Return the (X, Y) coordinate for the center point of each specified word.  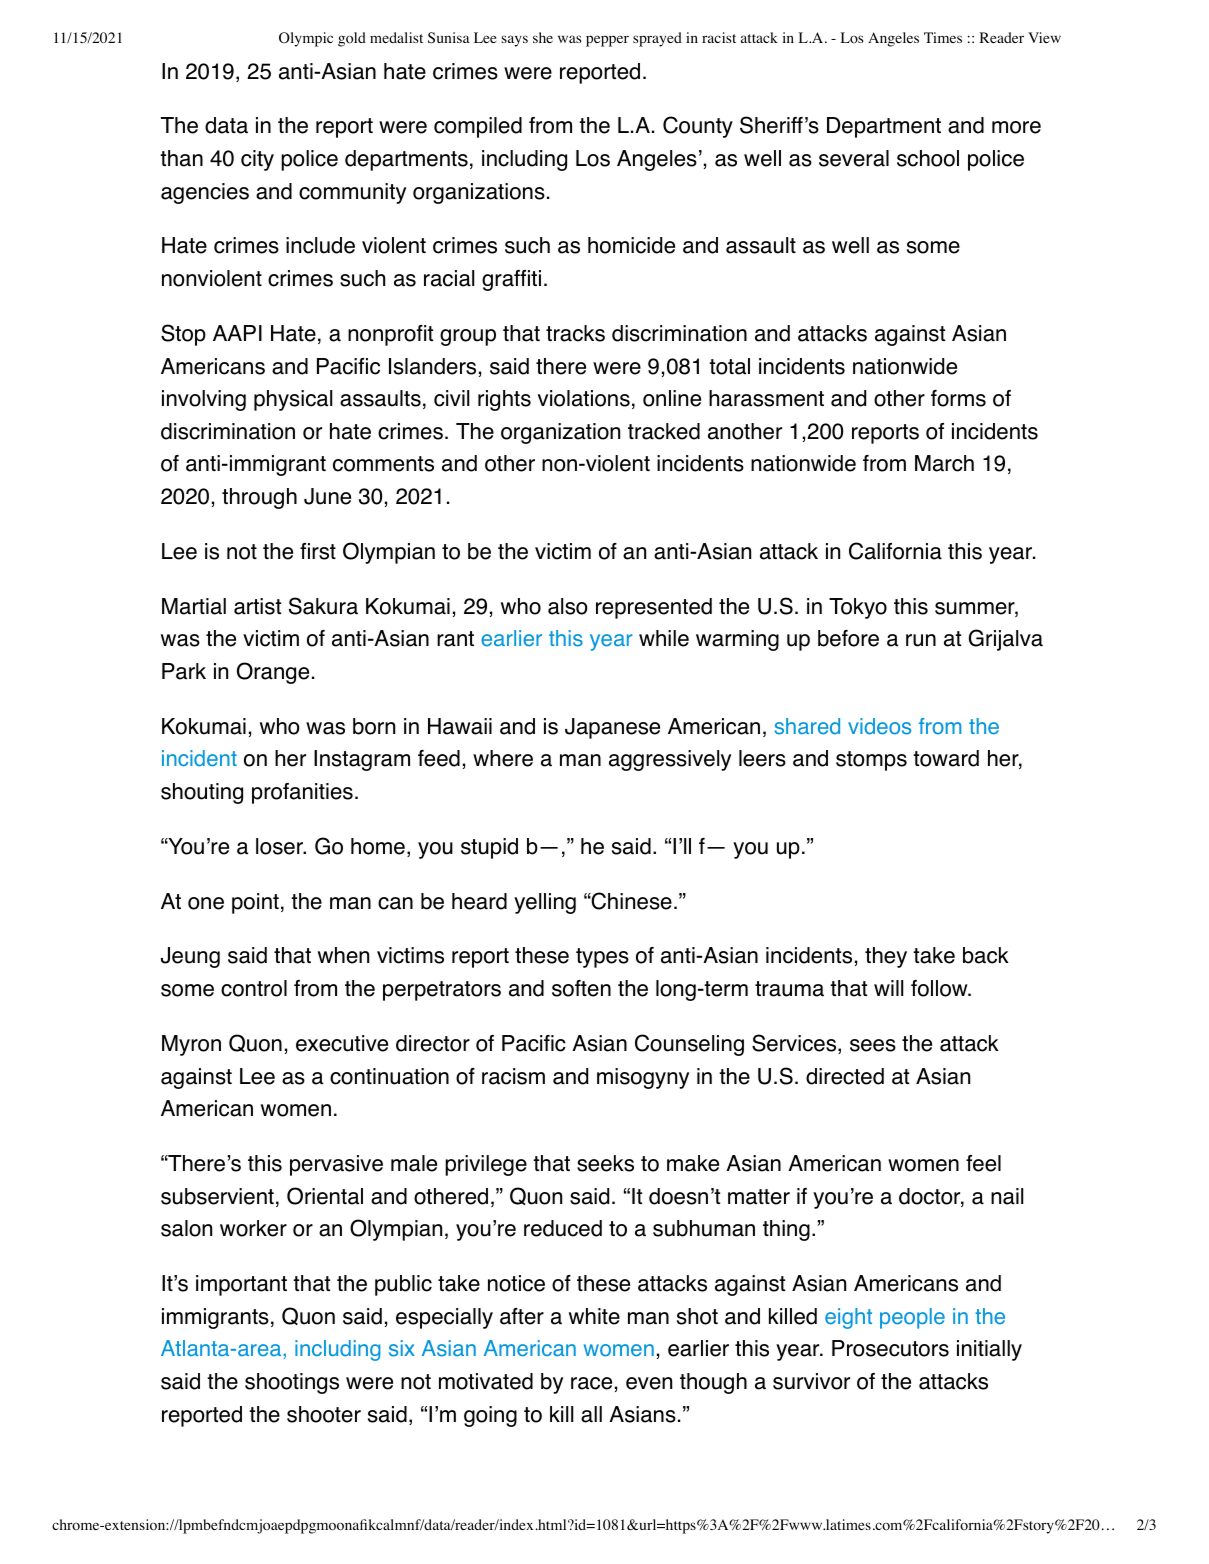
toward (946, 758)
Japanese (612, 728)
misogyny (643, 1078)
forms (958, 398)
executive (342, 1043)
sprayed (657, 39)
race (591, 1383)
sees (873, 1045)
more (1016, 127)
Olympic (306, 39)
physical (293, 400)
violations (584, 398)
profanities (302, 793)
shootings (292, 1383)
